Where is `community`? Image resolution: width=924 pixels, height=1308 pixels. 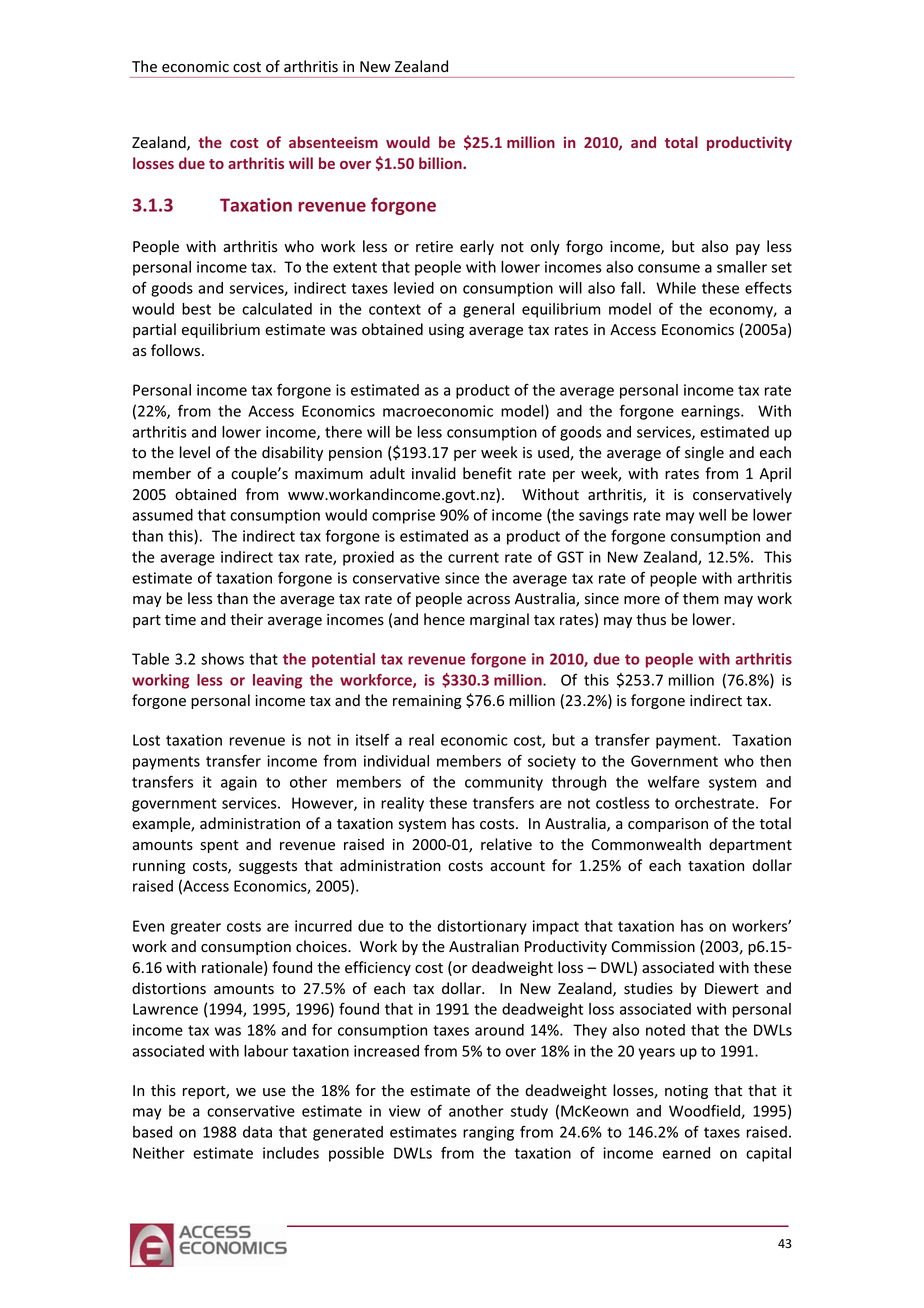
community is located at coordinates (504, 783).
